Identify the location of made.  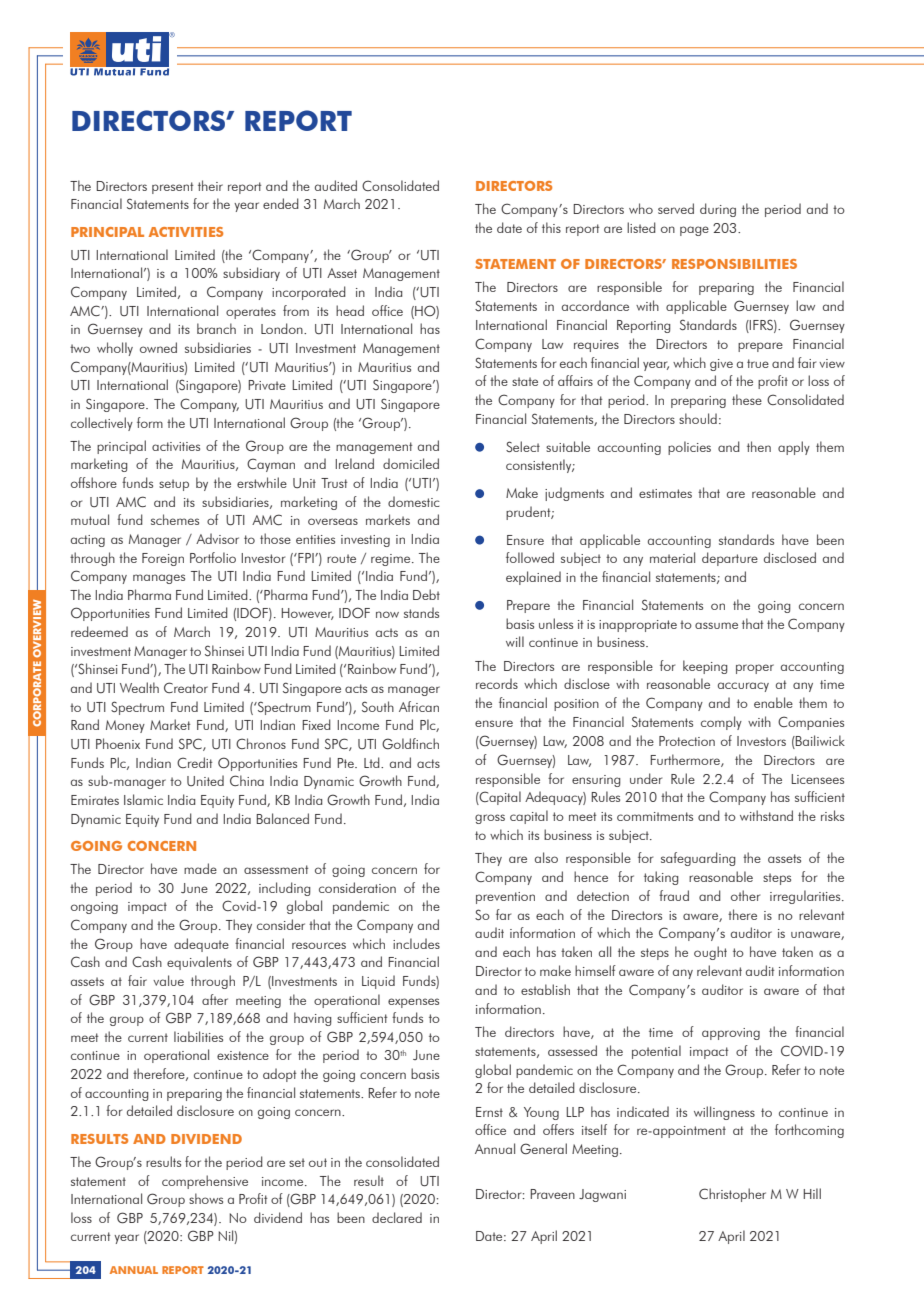
(200, 868).
